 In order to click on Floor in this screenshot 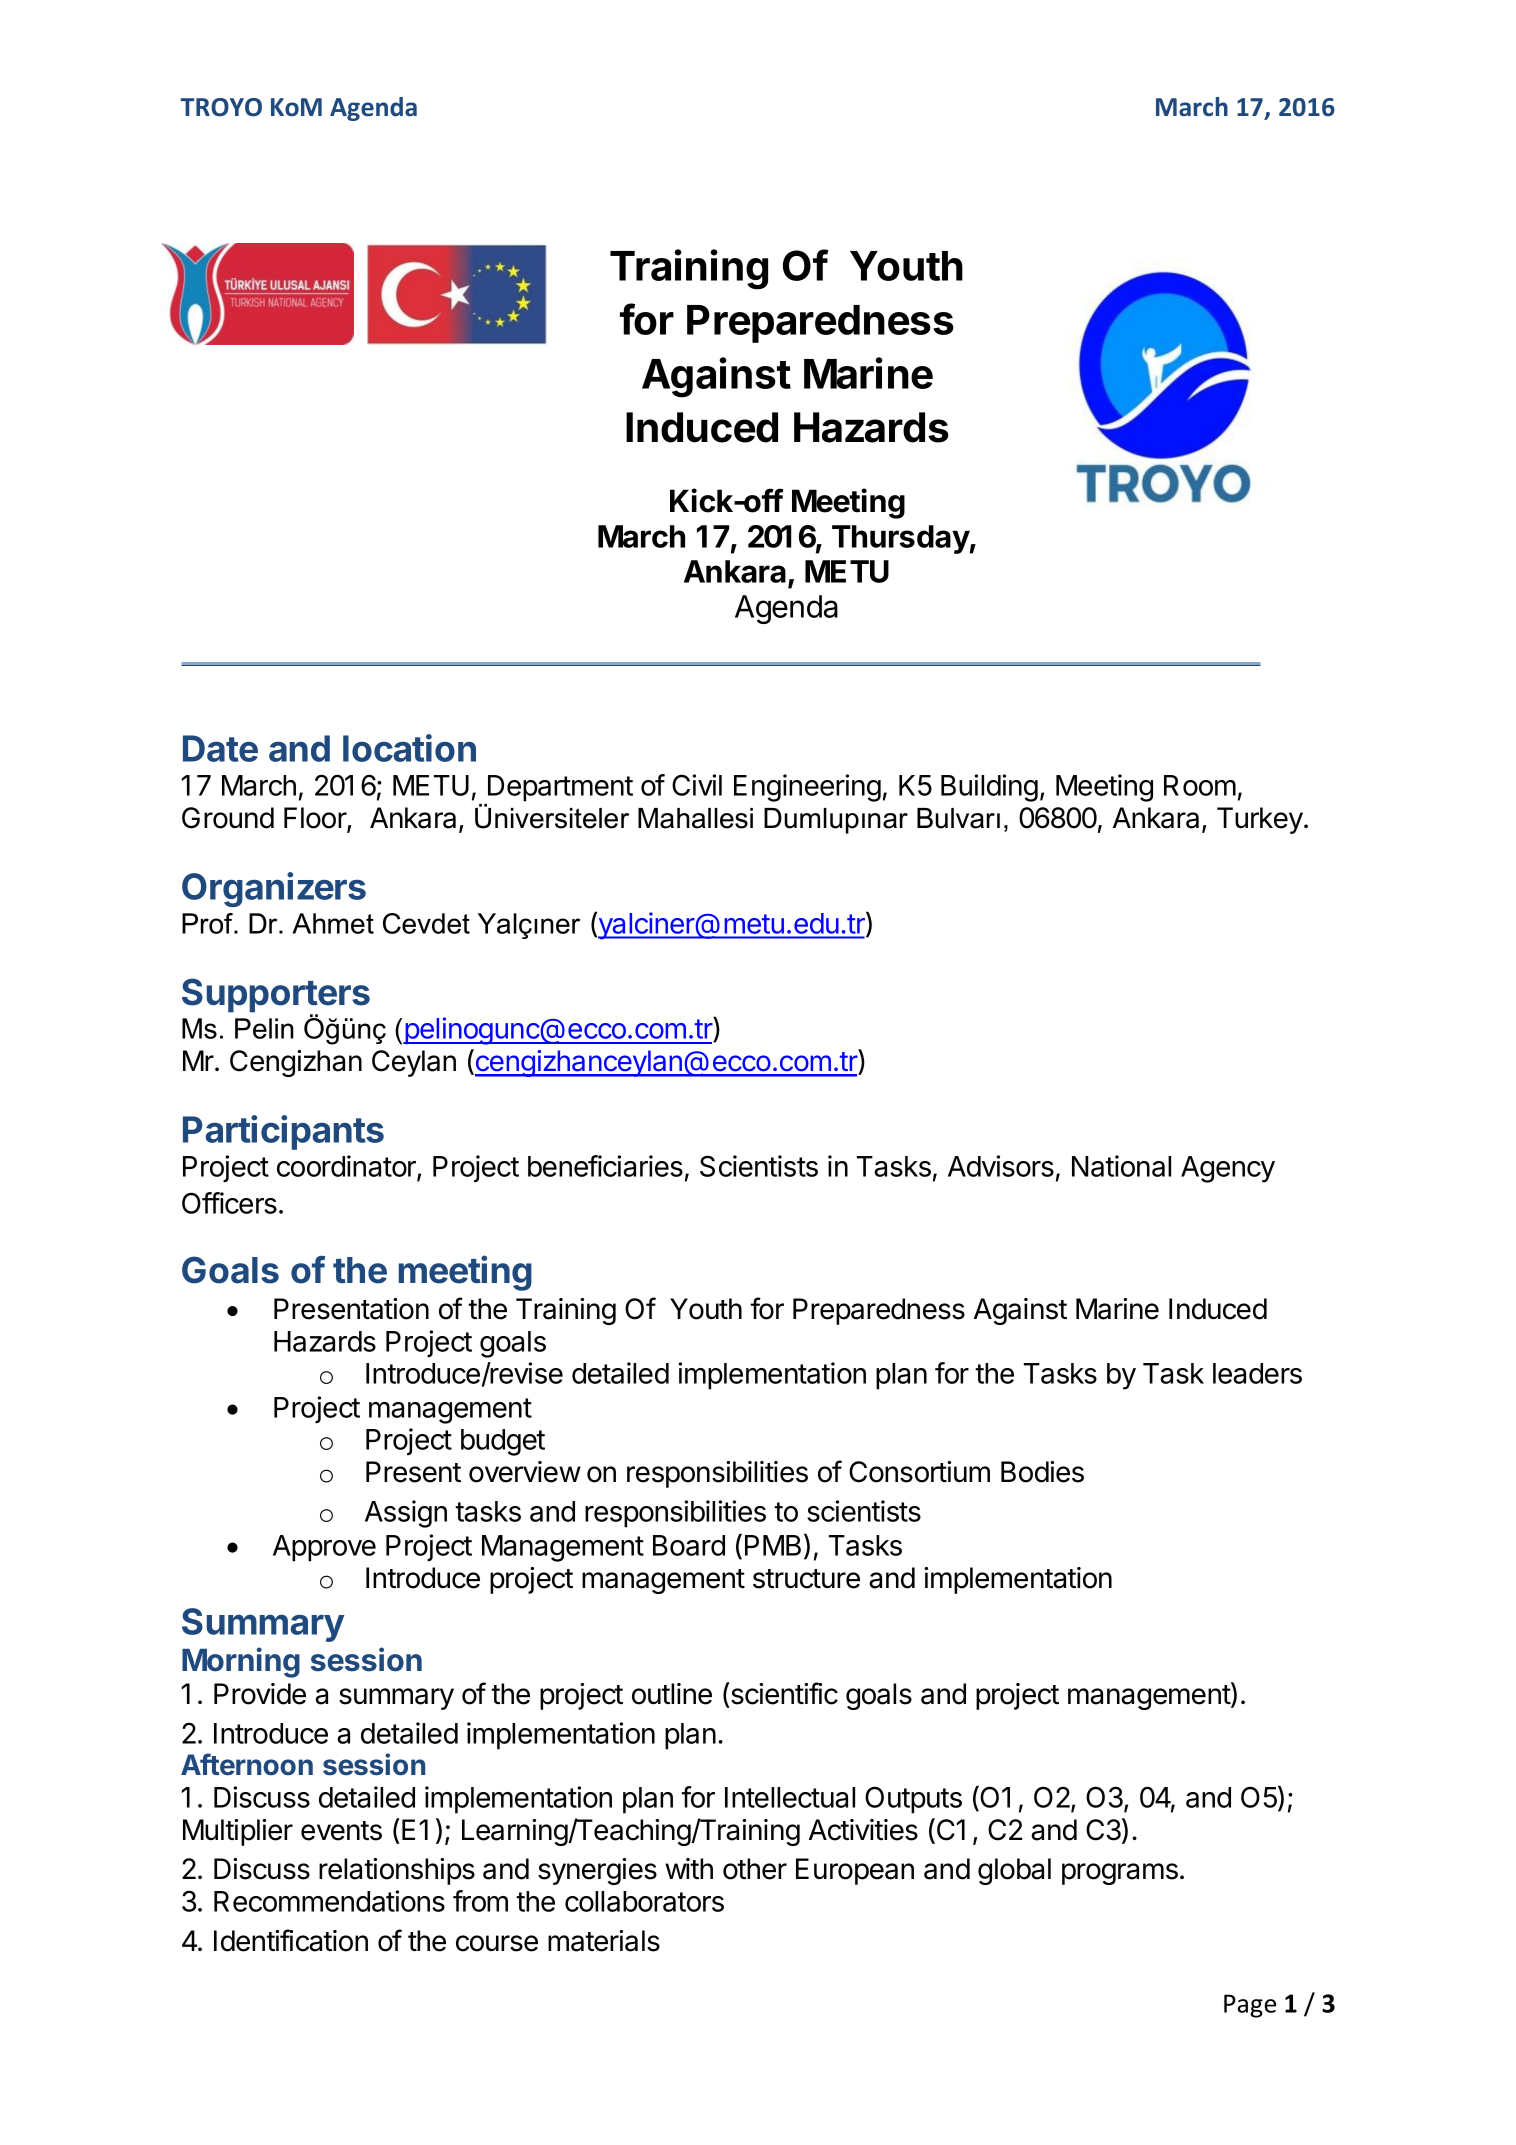, I will do `click(316, 819)`.
